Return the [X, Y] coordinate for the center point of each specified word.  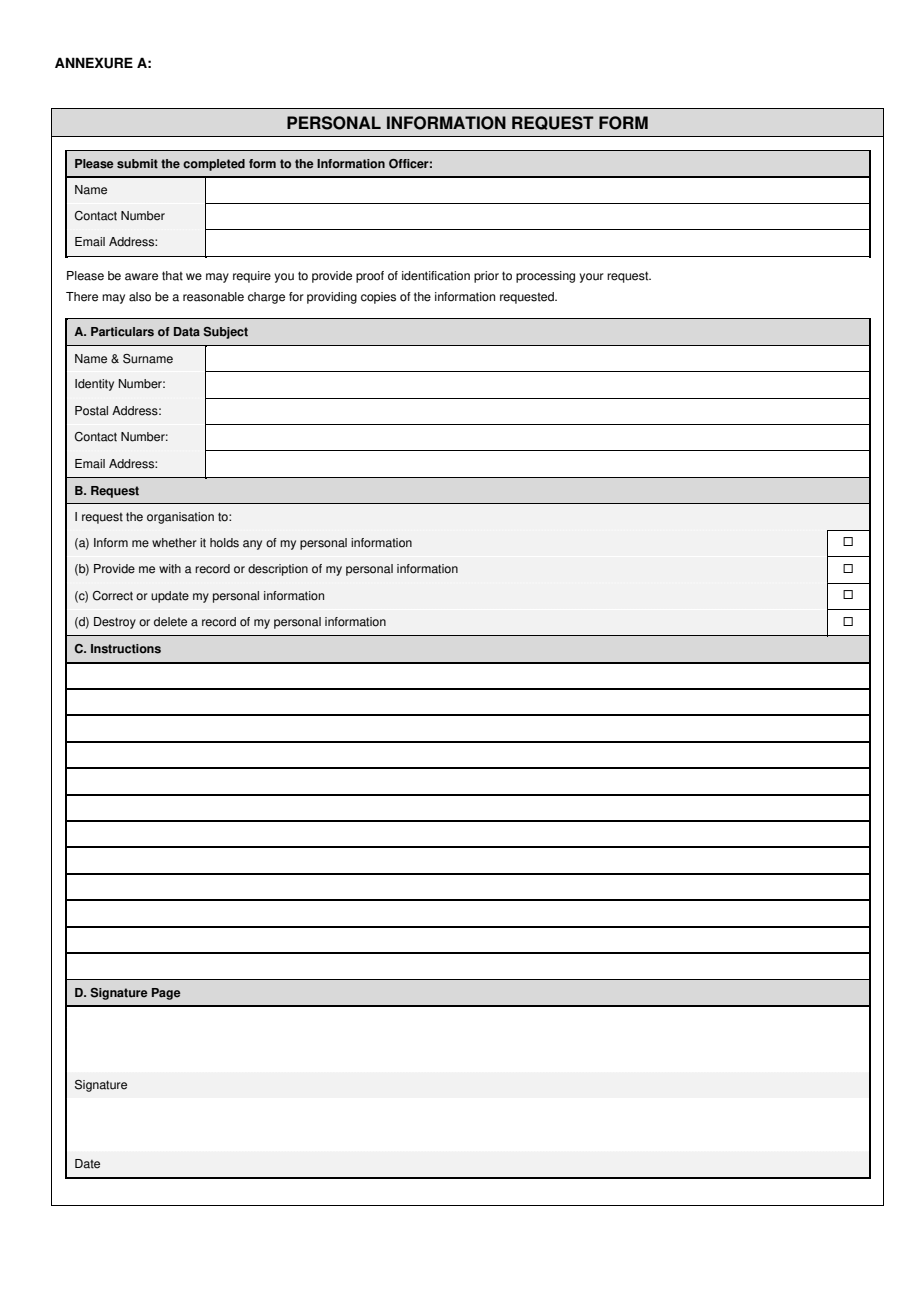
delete [170, 622]
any [252, 545]
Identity [94, 385]
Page [166, 994]
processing [545, 277]
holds [224, 543]
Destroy [115, 623]
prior [486, 277]
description [278, 570]
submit [137, 164]
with [170, 569]
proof [370, 277]
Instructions [126, 649]
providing [332, 298]
